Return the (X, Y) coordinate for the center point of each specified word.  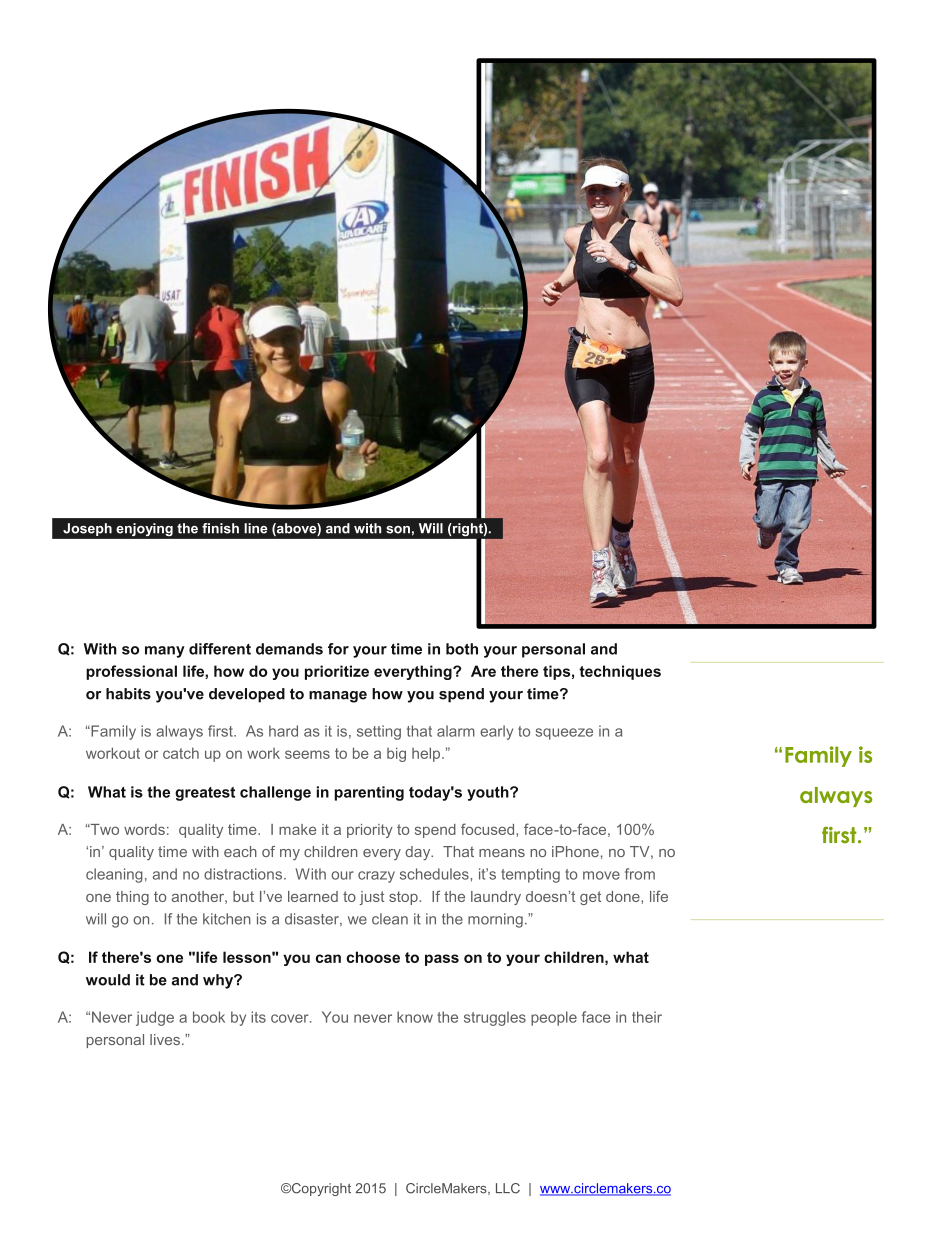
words (144, 829)
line (255, 528)
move (601, 875)
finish (220, 528)
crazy (376, 877)
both (462, 649)
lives (165, 1039)
